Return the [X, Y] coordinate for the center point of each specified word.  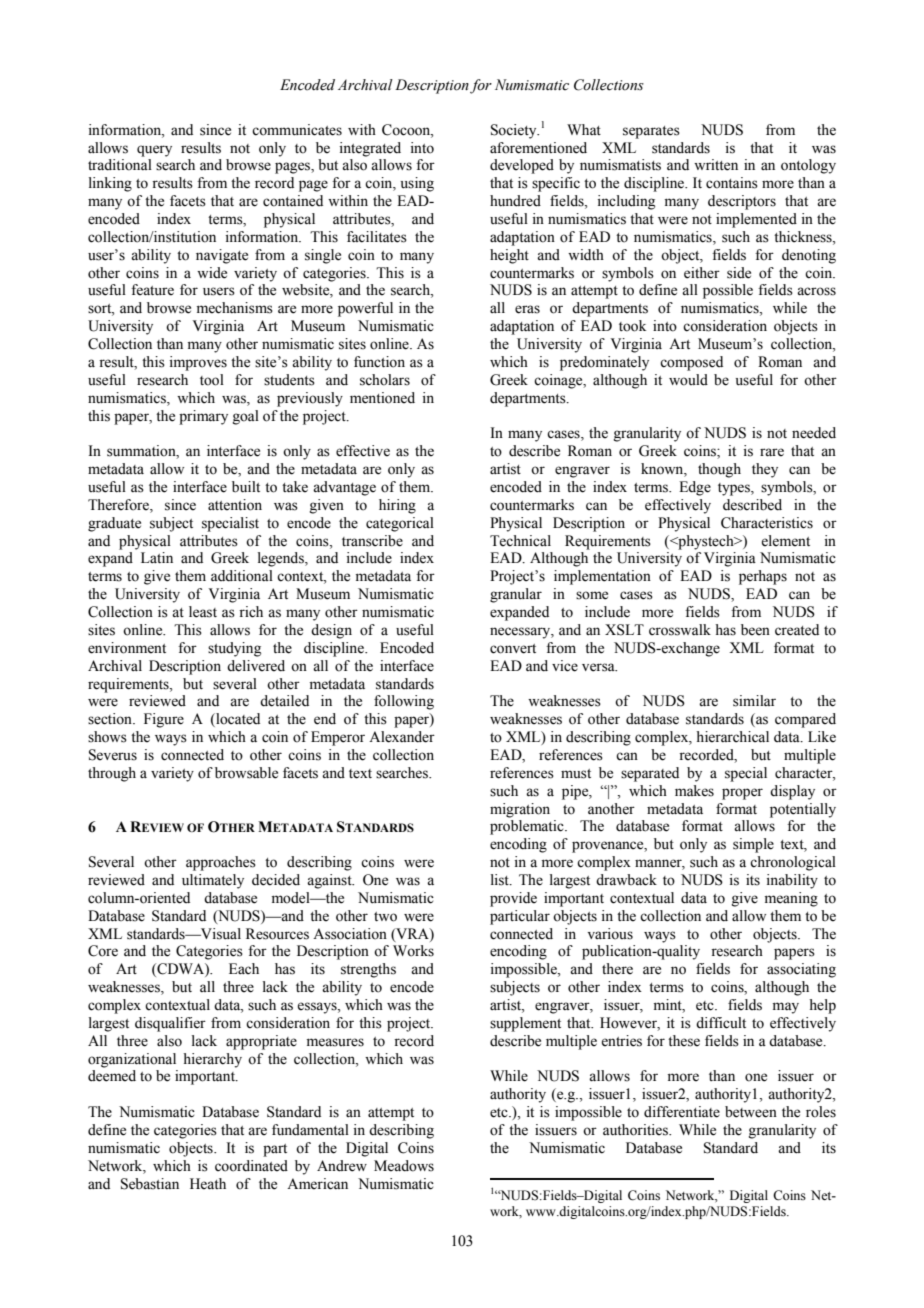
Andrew [342, 1166]
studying [234, 649]
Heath [208, 1184]
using [417, 184]
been [755, 630]
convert [513, 649]
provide [513, 899]
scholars [385, 380]
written [716, 165]
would [688, 380]
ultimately [213, 881]
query [154, 151]
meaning [791, 899]
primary [203, 417]
